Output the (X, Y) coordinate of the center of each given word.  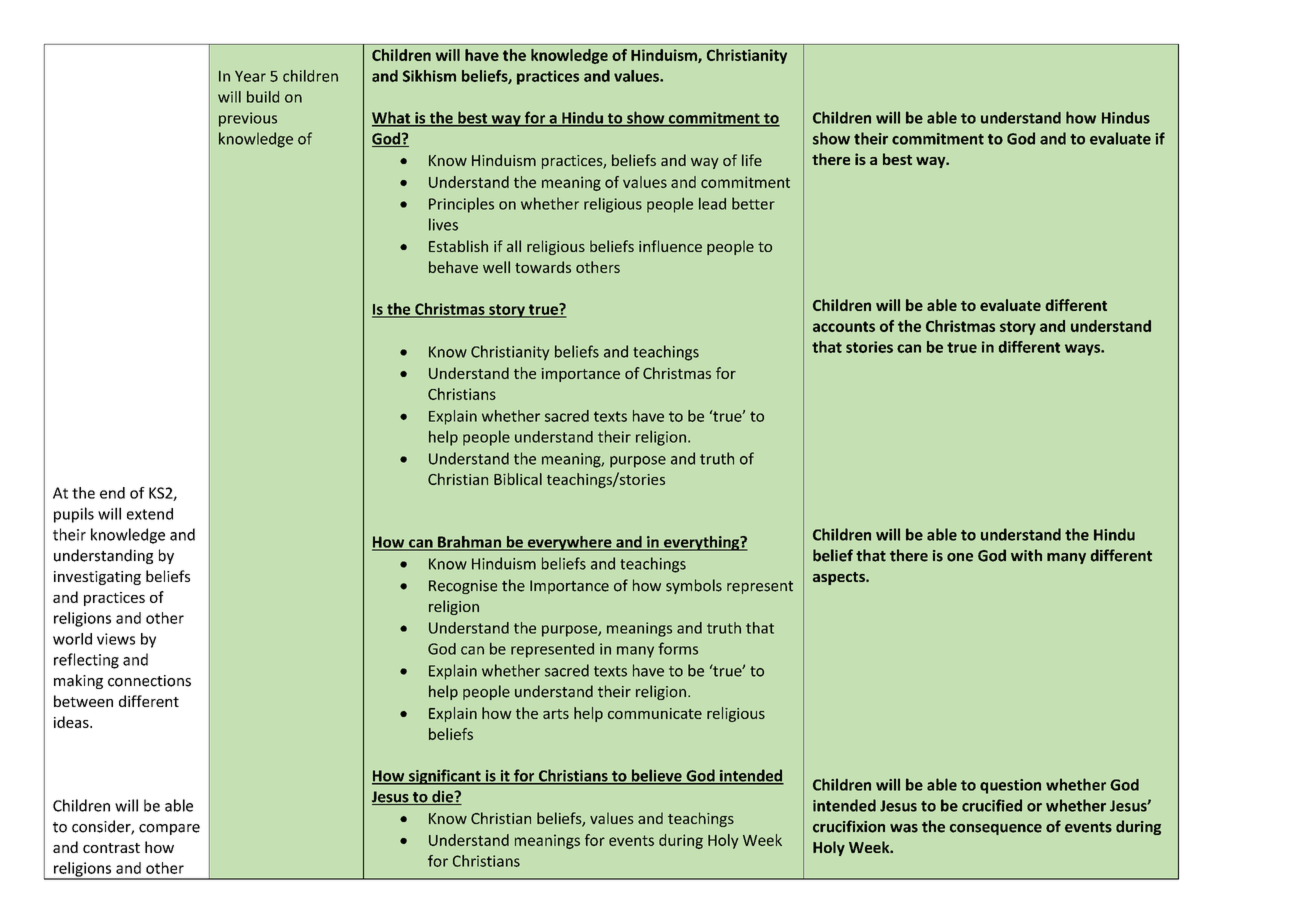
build (263, 97)
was (904, 828)
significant (445, 777)
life (752, 160)
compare (169, 829)
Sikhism (429, 76)
